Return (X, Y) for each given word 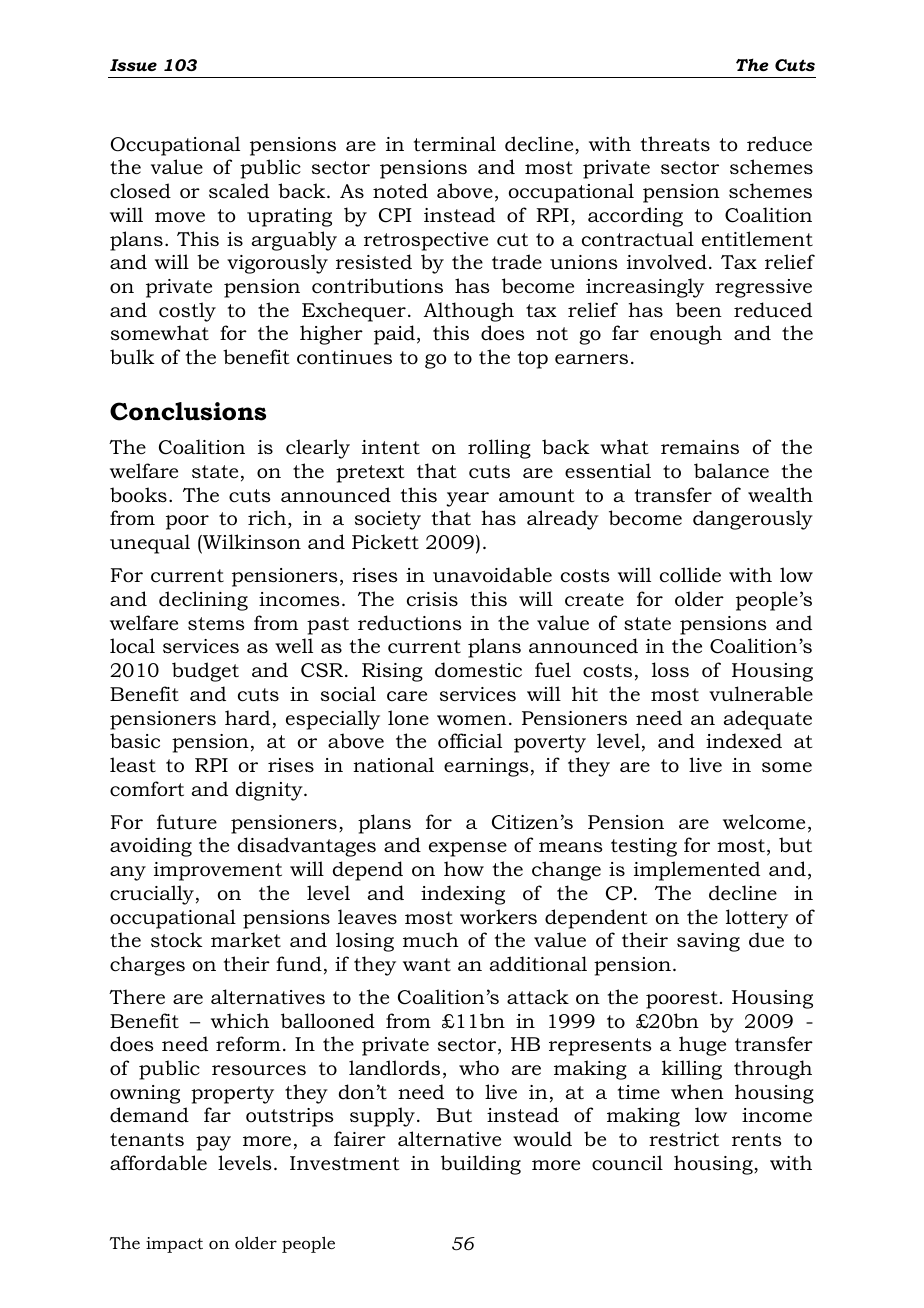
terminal (455, 144)
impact (174, 1245)
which (240, 1021)
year (467, 499)
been (699, 310)
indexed (744, 741)
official (470, 741)
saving (708, 942)
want (427, 964)
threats (675, 144)
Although (469, 312)
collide (690, 575)
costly (187, 312)
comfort (147, 789)
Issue (133, 65)
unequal (150, 544)
